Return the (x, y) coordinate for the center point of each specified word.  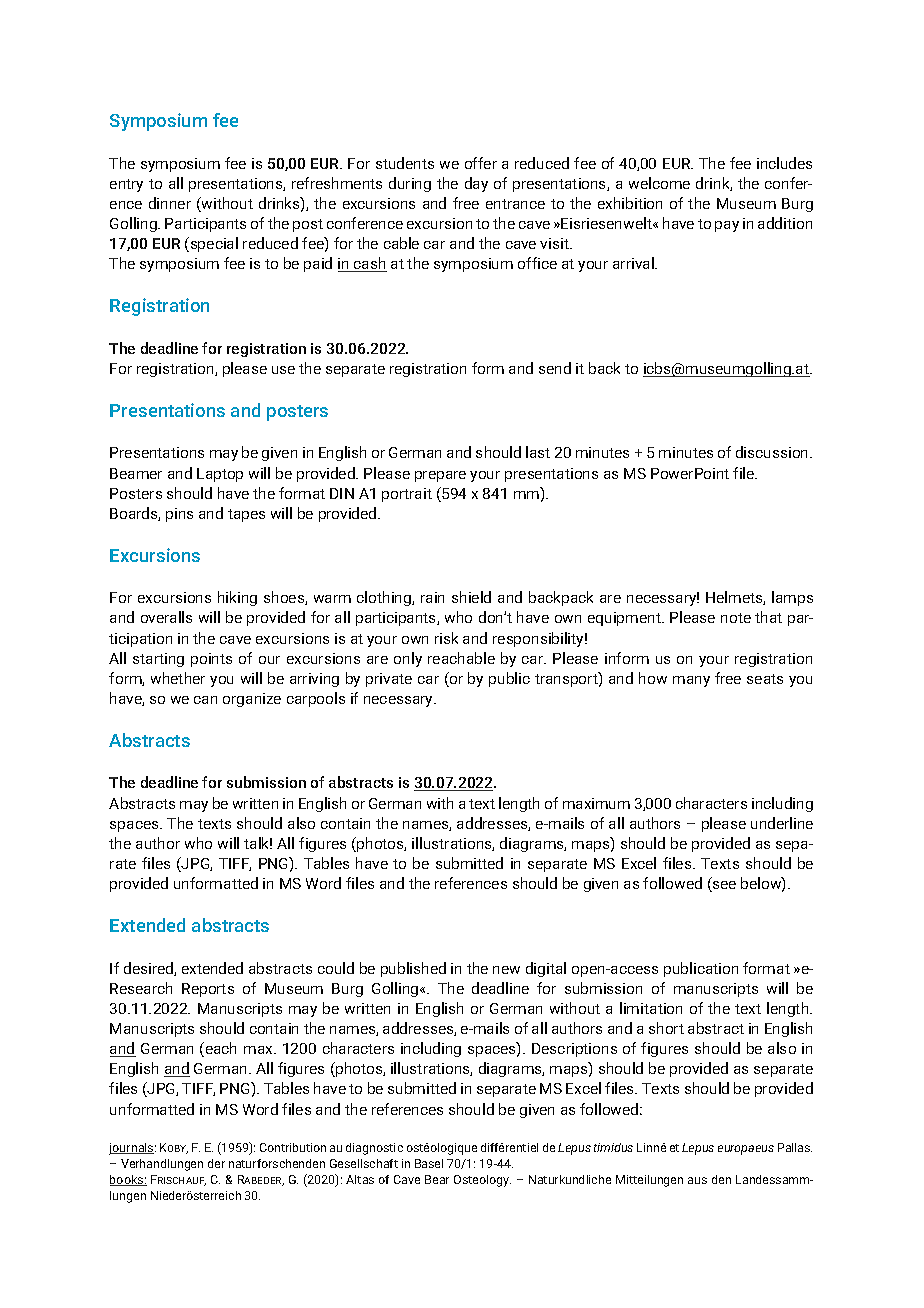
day (476, 184)
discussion (773, 452)
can (205, 700)
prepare (440, 476)
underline (782, 823)
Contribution (293, 1147)
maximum (596, 803)
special (213, 244)
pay (727, 226)
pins (179, 515)
